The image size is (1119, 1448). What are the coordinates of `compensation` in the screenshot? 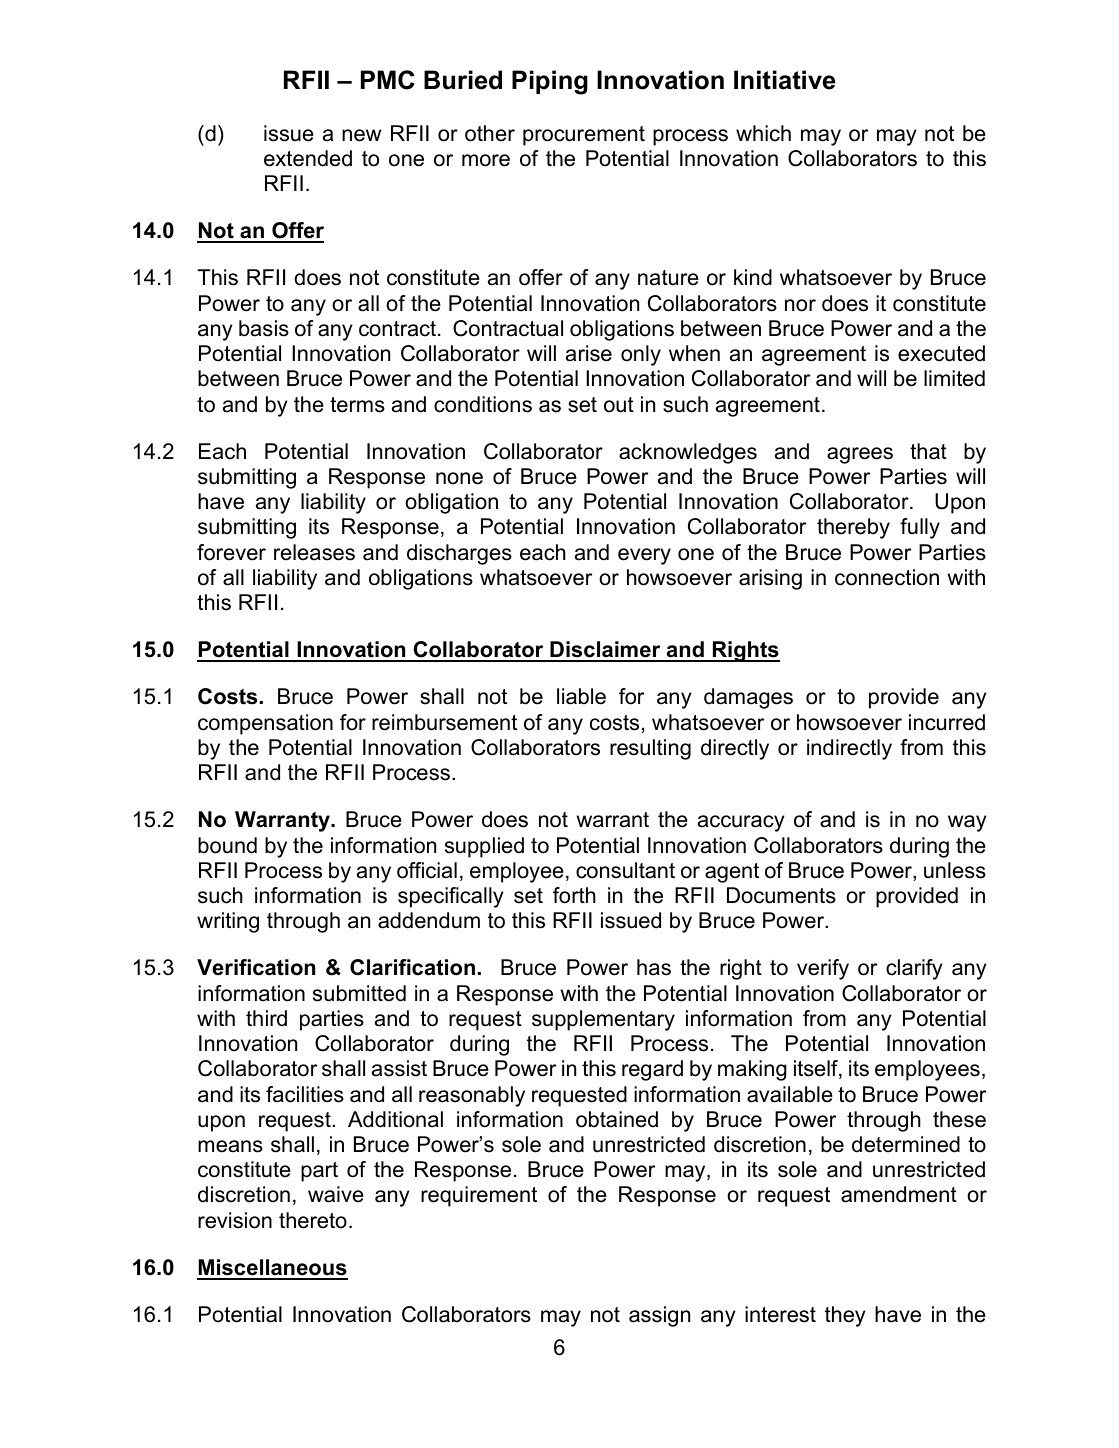 It's located at (265, 724).
